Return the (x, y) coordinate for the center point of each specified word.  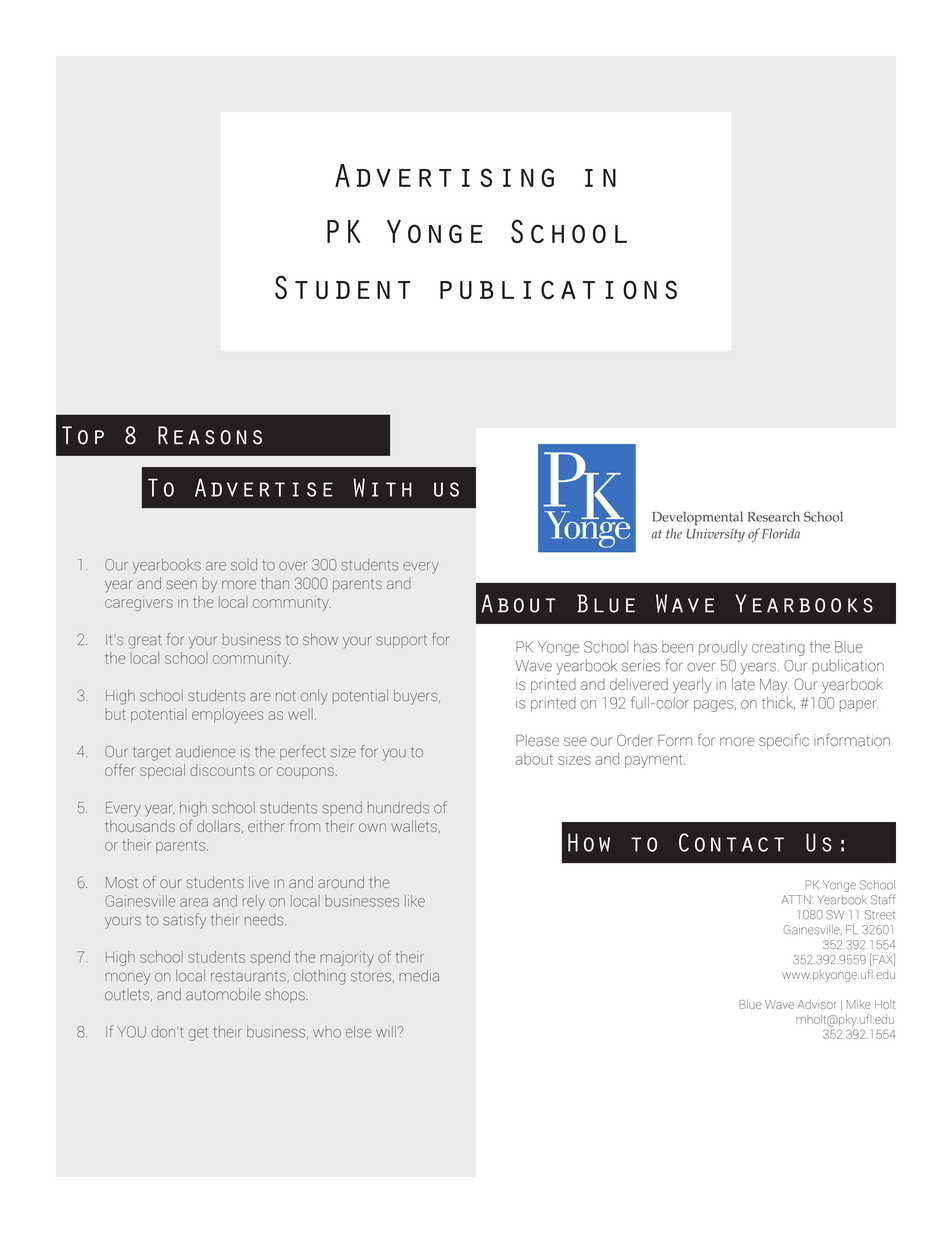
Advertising (444, 175)
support (401, 641)
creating (778, 649)
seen (181, 584)
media (419, 975)
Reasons (210, 435)
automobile (223, 994)
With (382, 487)
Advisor (817, 1004)
